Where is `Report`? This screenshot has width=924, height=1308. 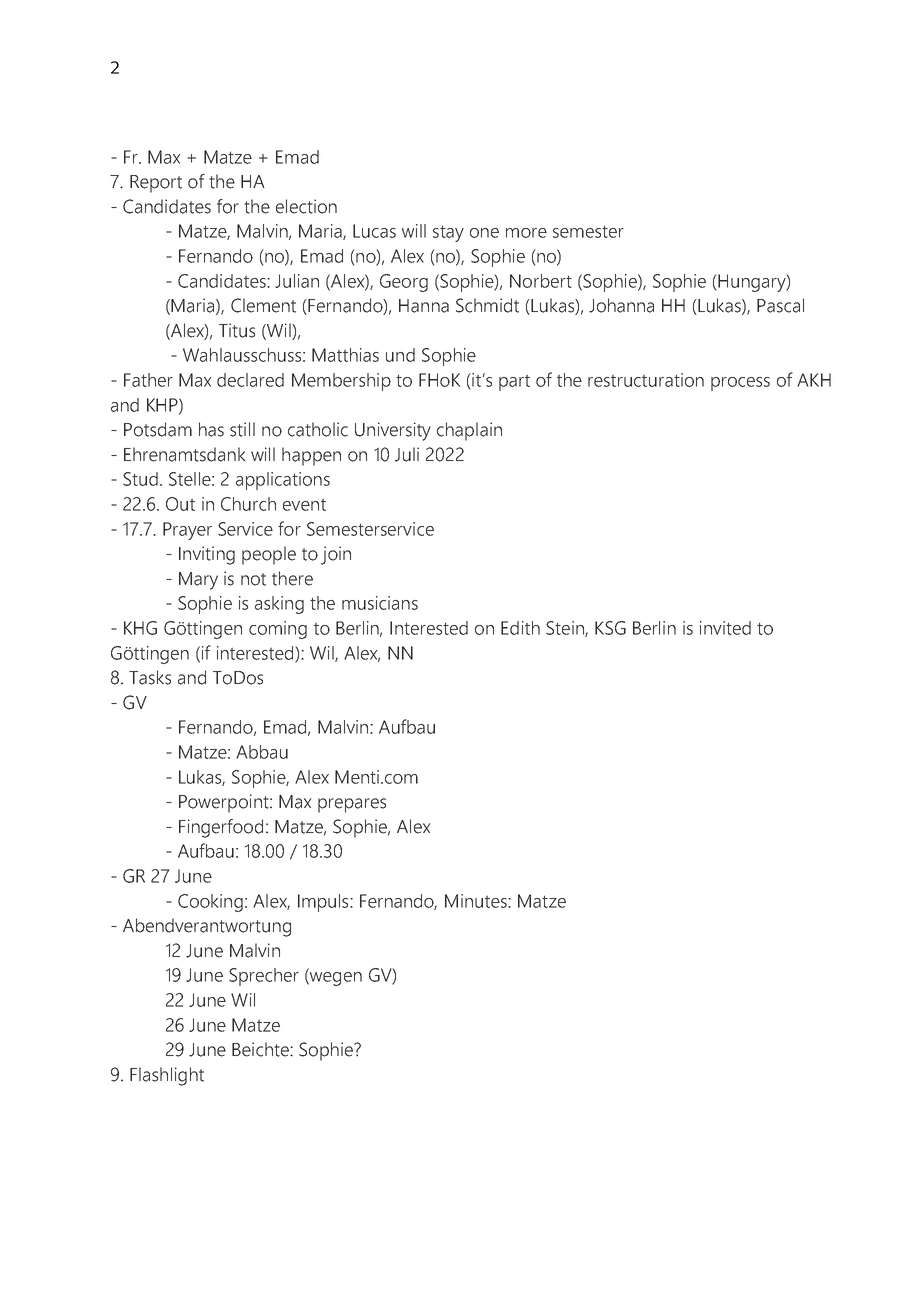
Report is located at coordinates (156, 184).
